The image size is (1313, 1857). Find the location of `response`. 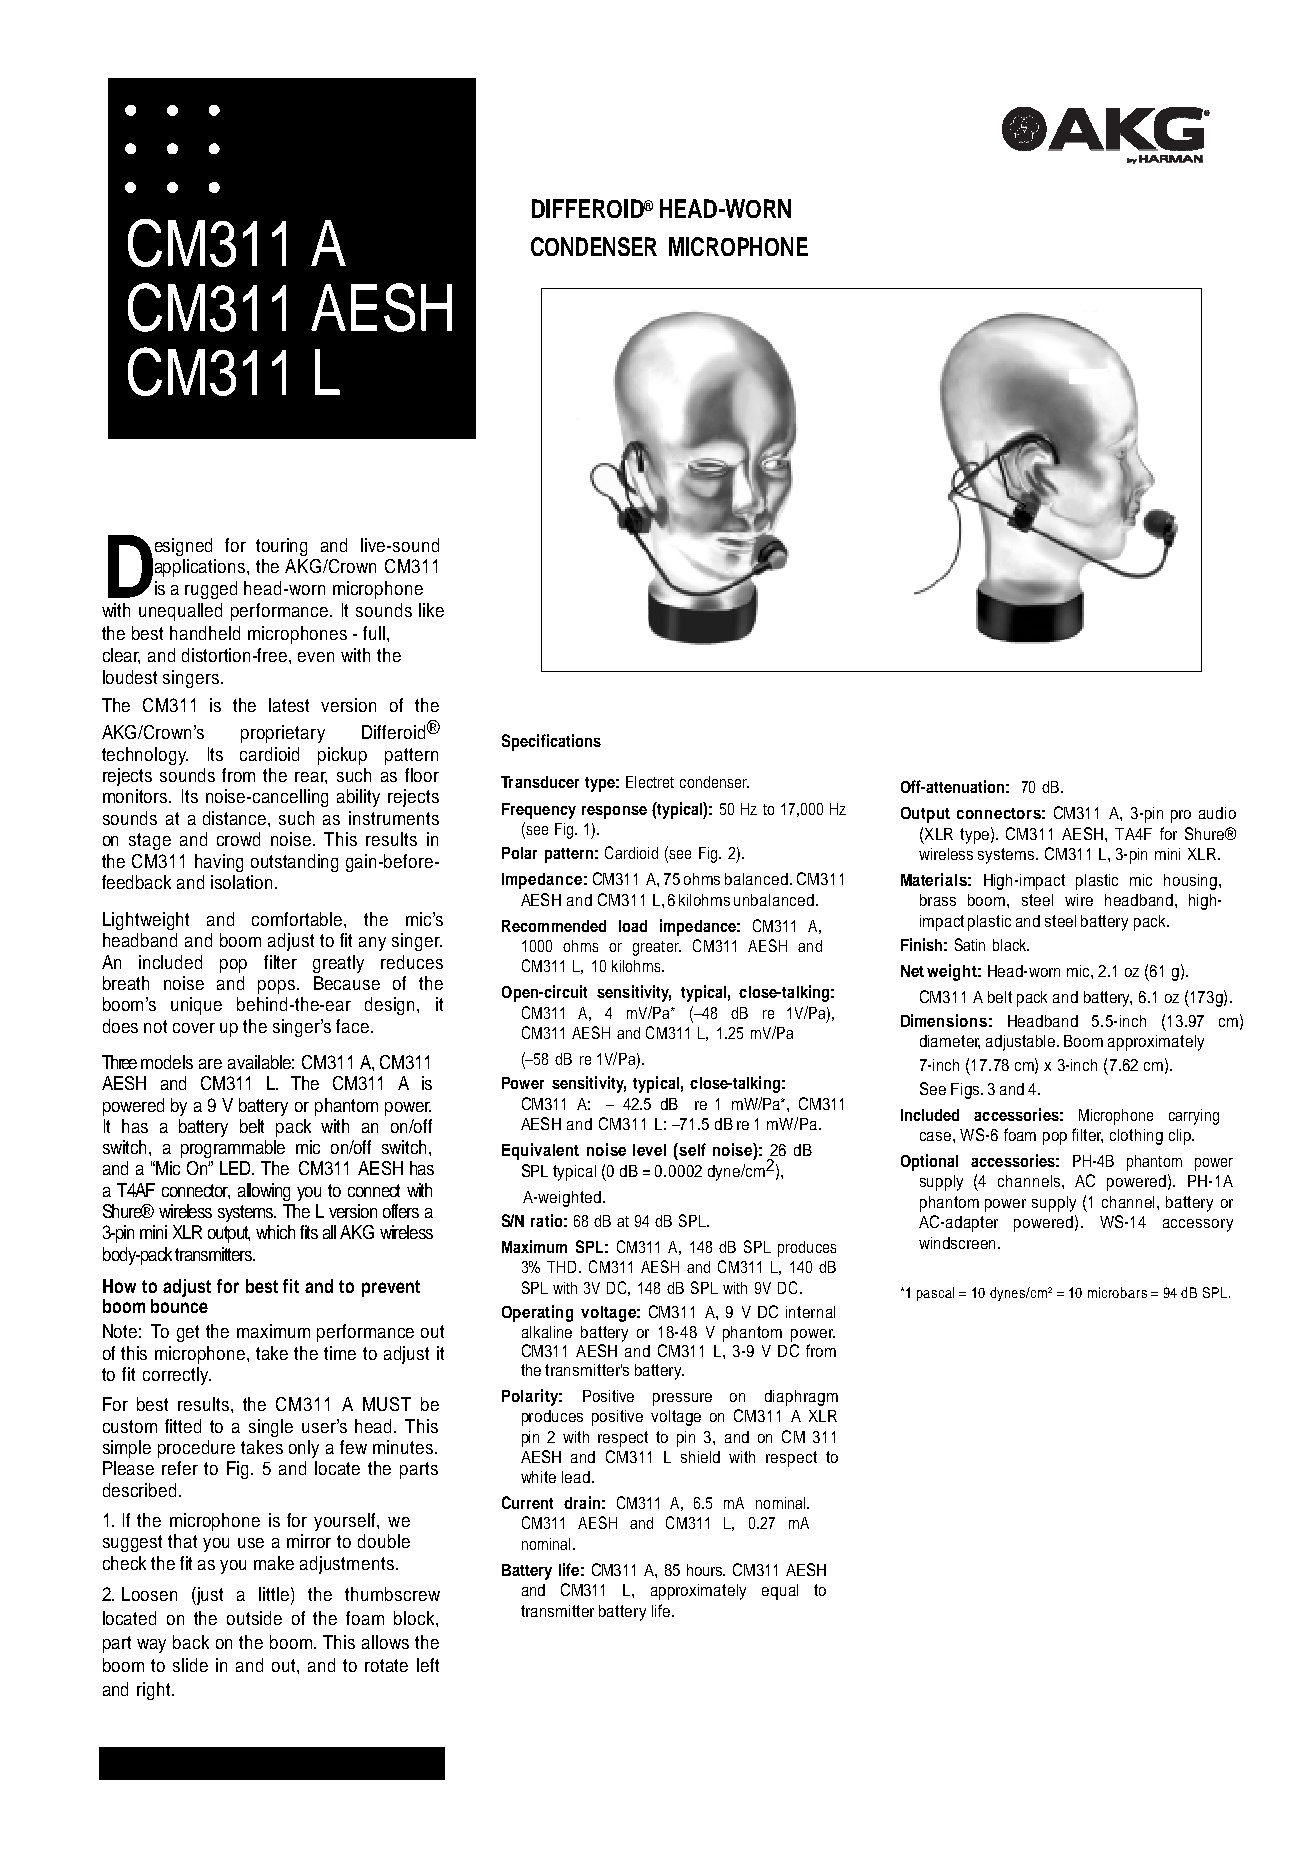

response is located at coordinates (614, 812).
